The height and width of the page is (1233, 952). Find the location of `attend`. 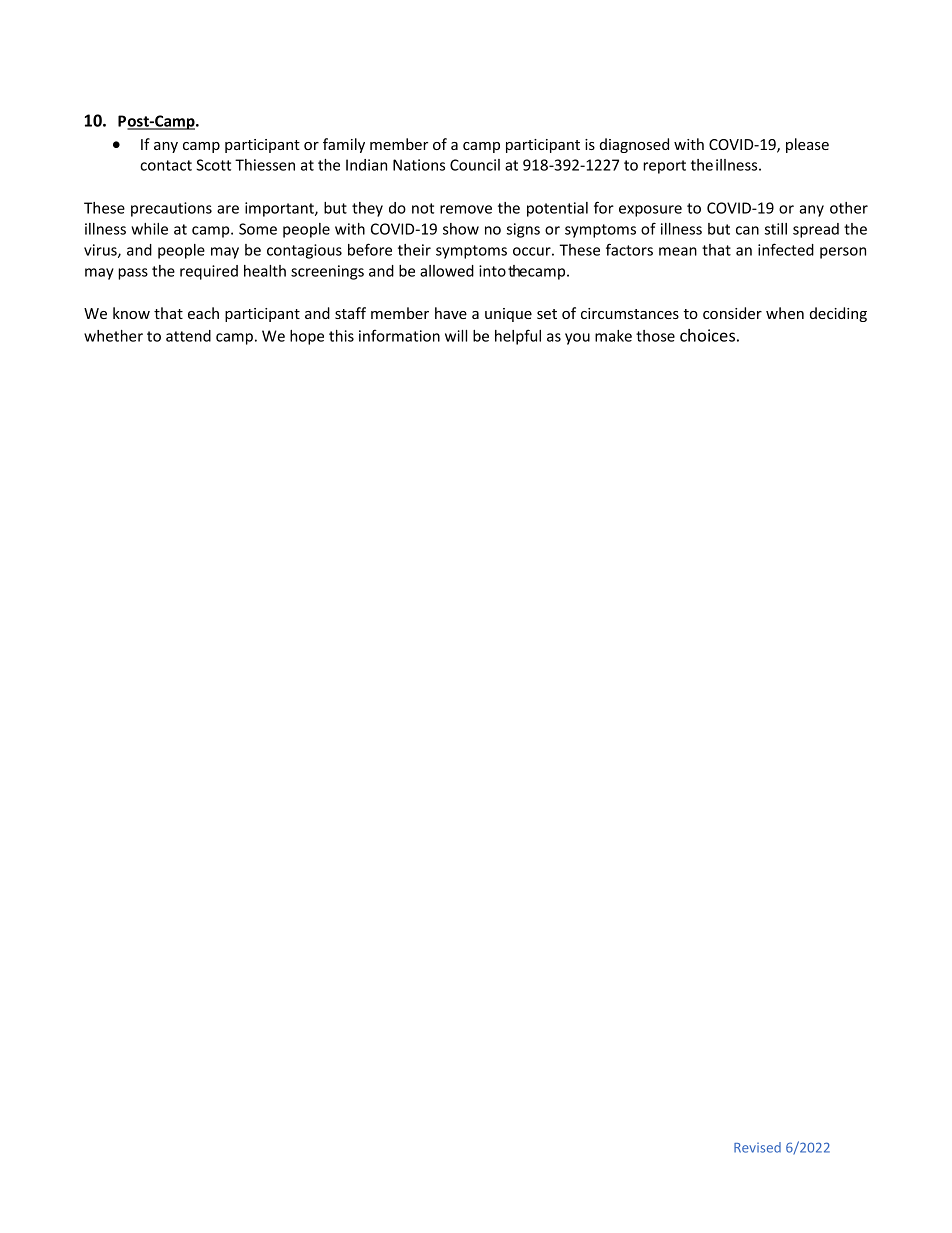

attend is located at coordinates (188, 336).
